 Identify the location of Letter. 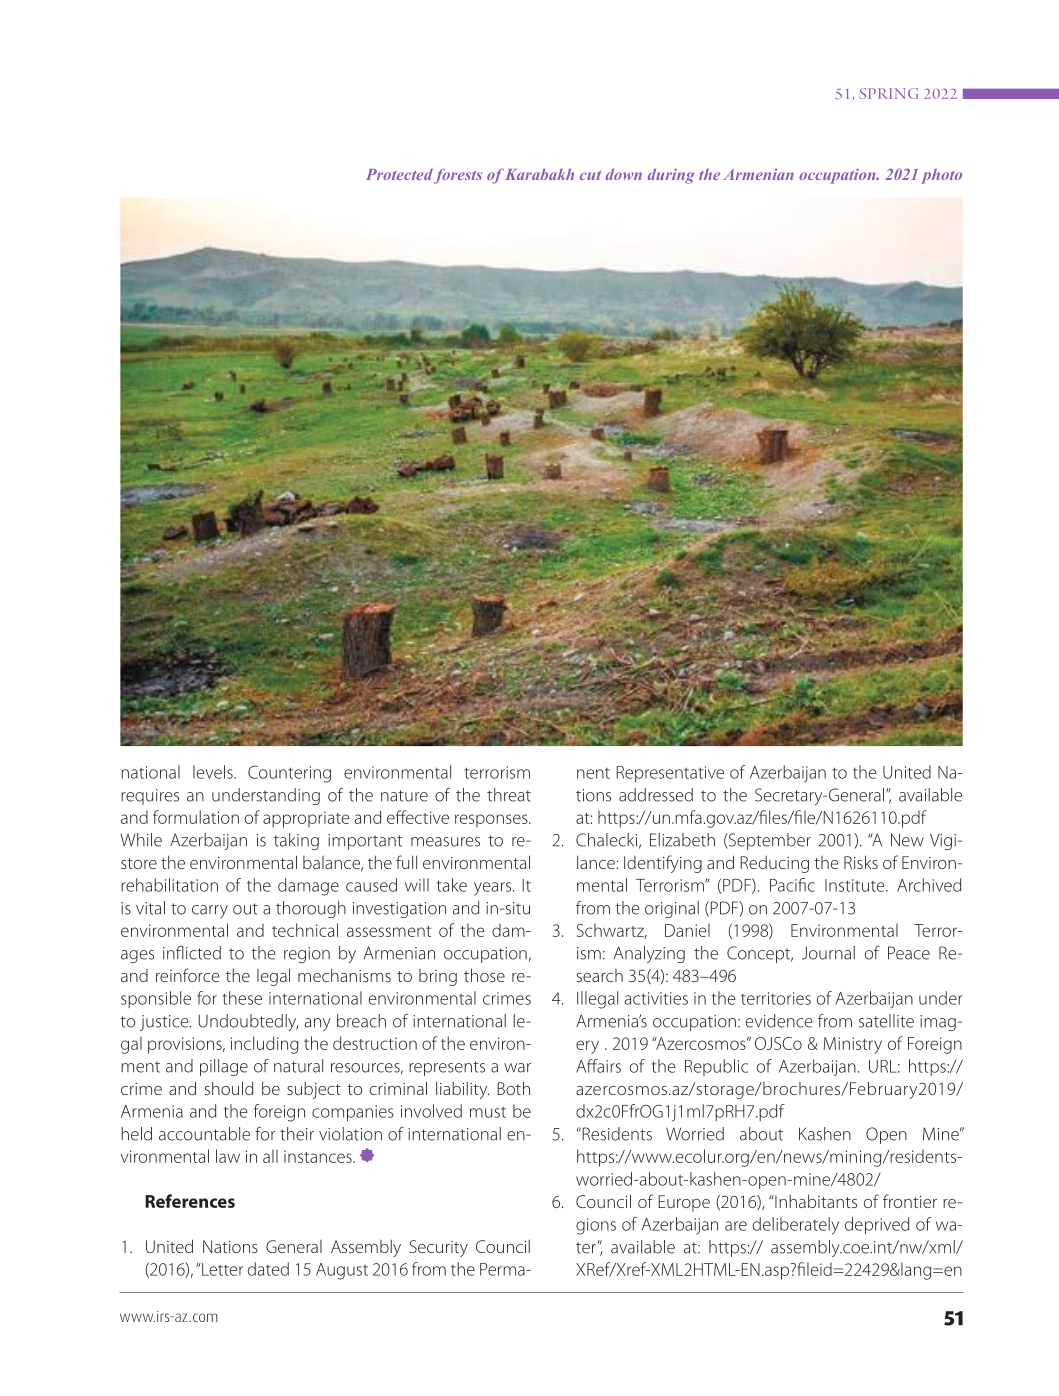
(221, 1269).
